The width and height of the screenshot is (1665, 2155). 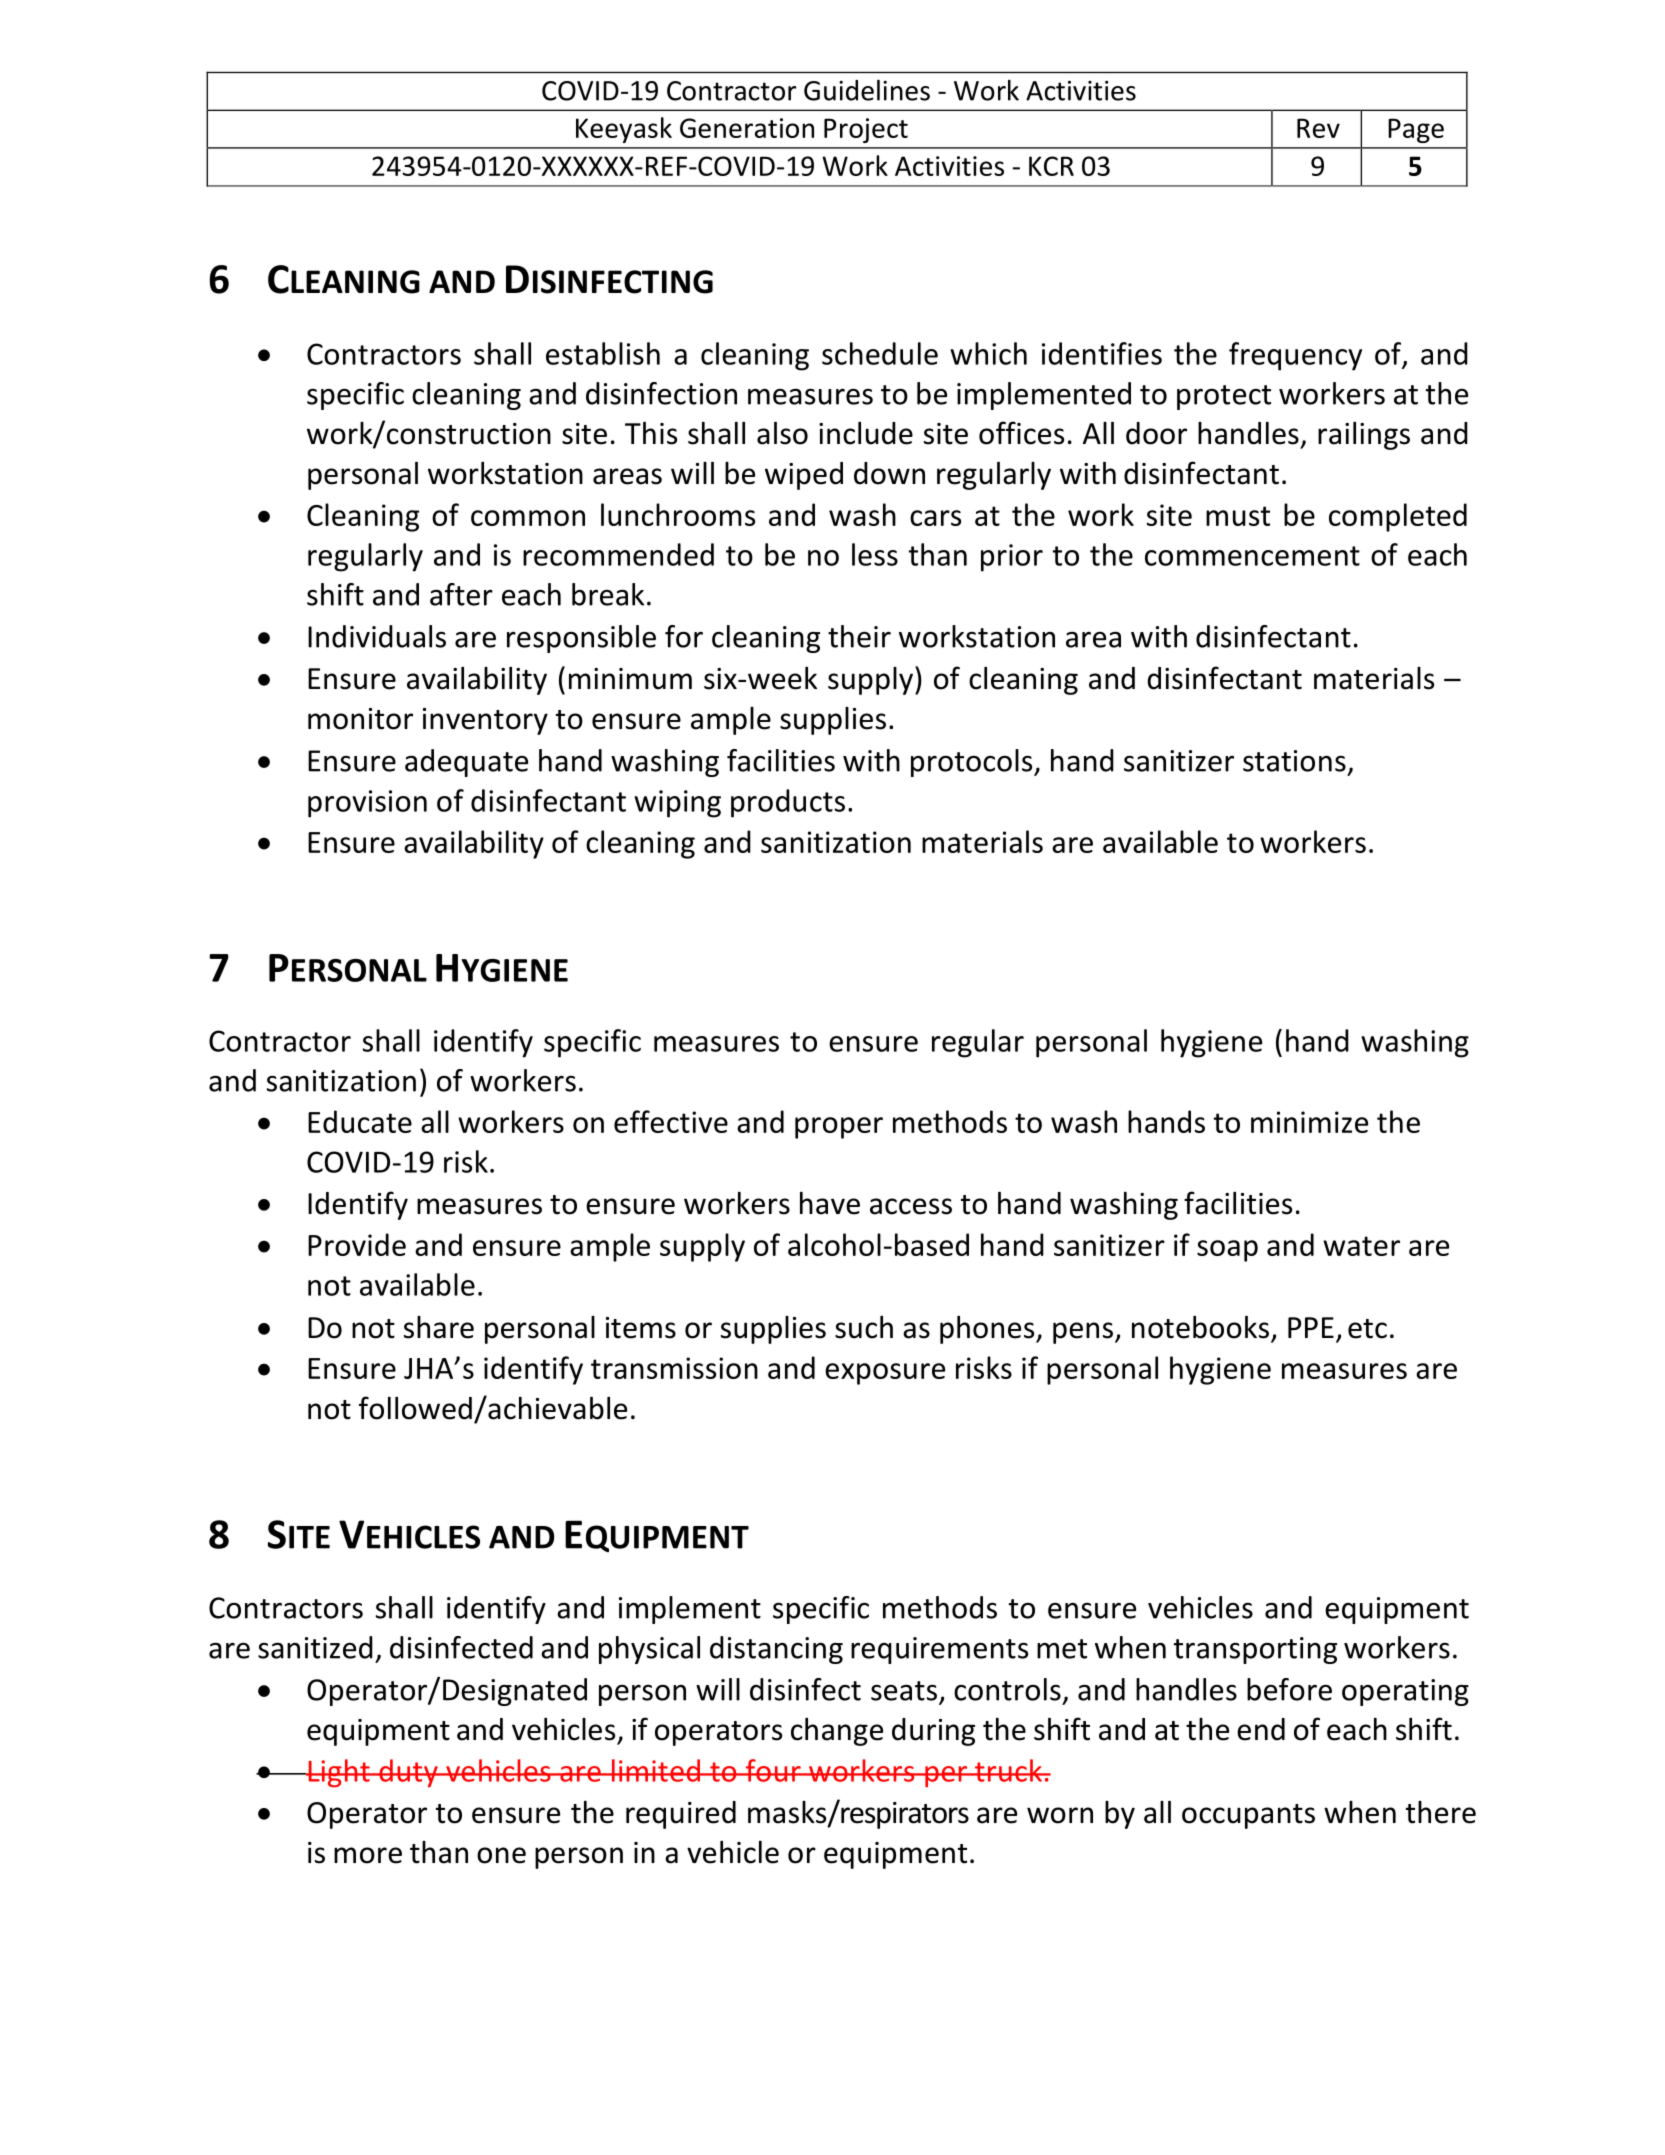 I want to click on Rev, so click(x=1318, y=128).
